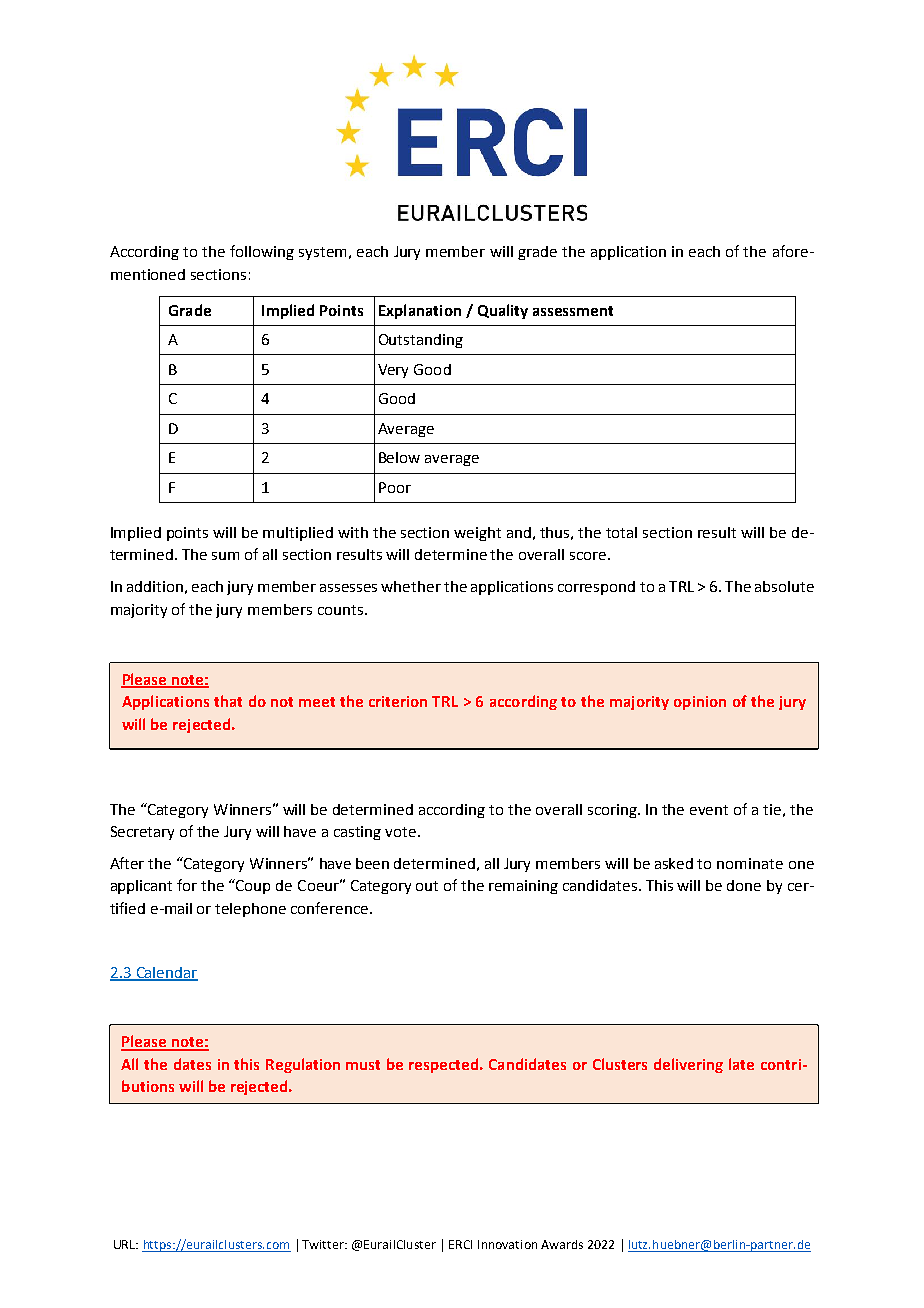  Describe the element at coordinates (228, 701) in the document. I see `that` at that location.
